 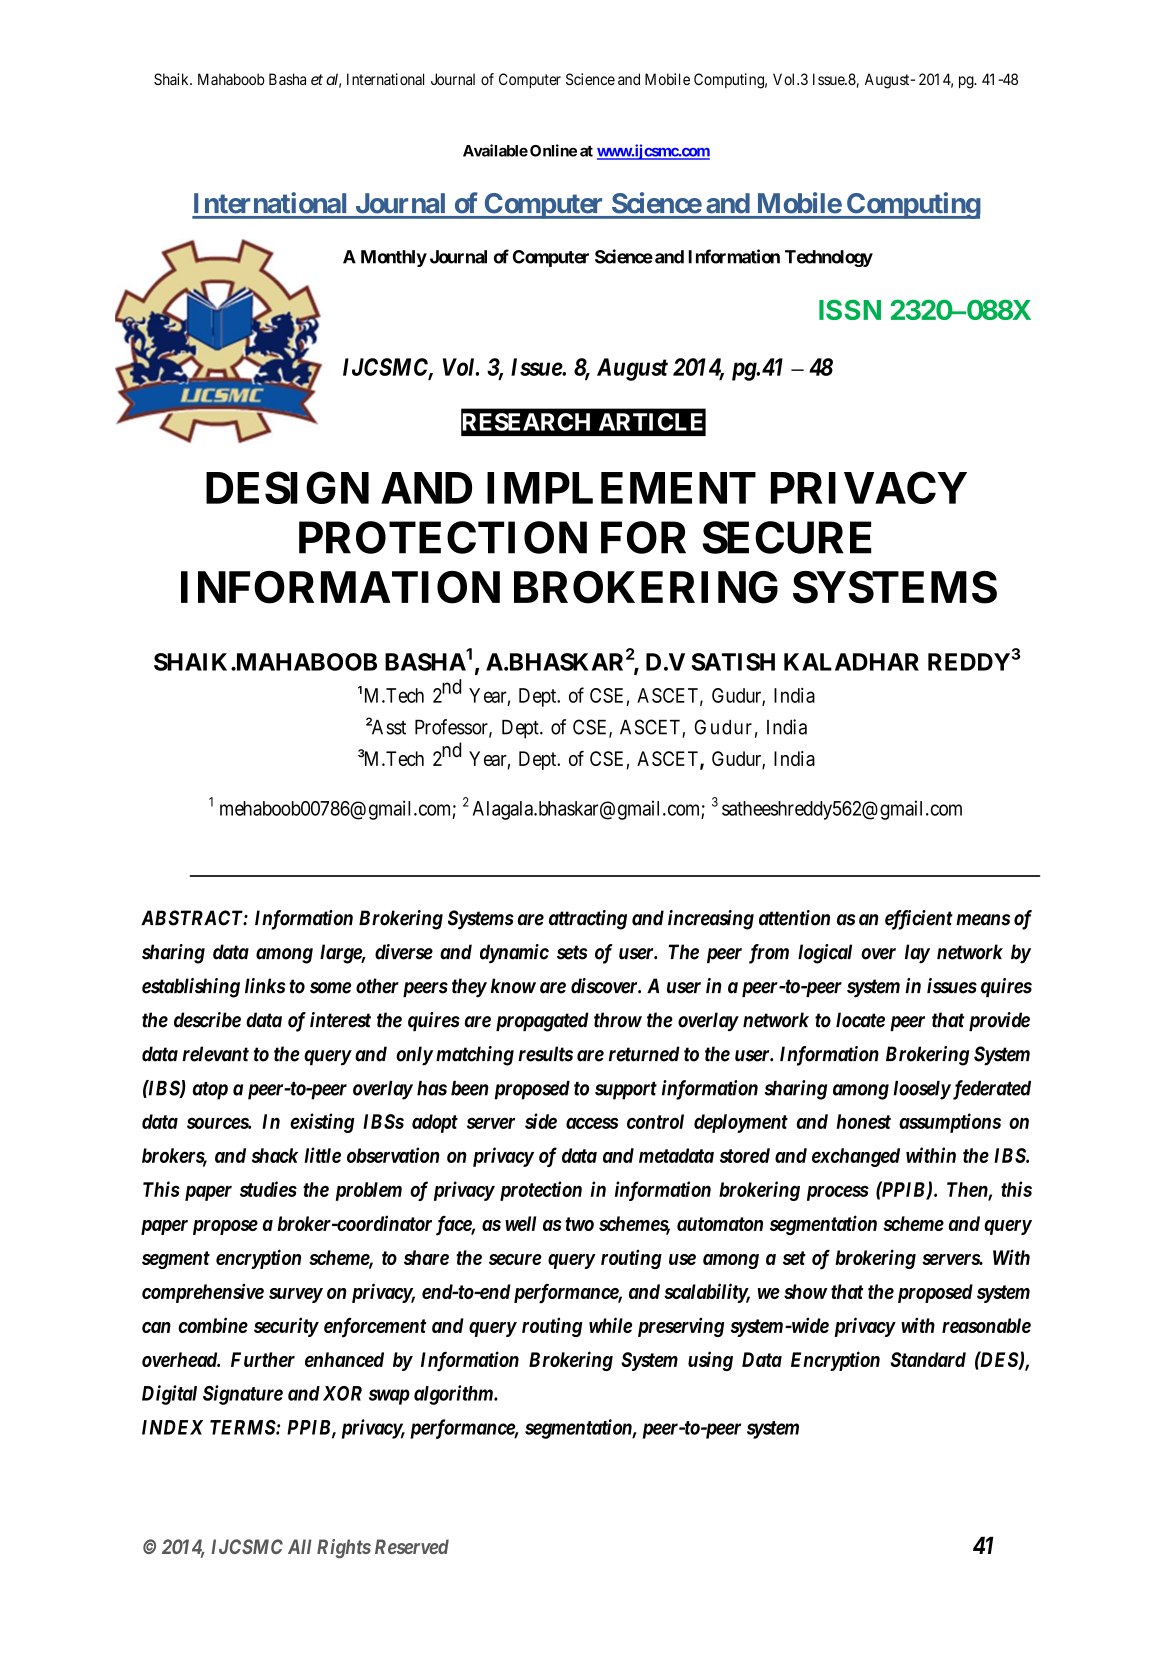 I want to click on honest, so click(x=863, y=1121).
